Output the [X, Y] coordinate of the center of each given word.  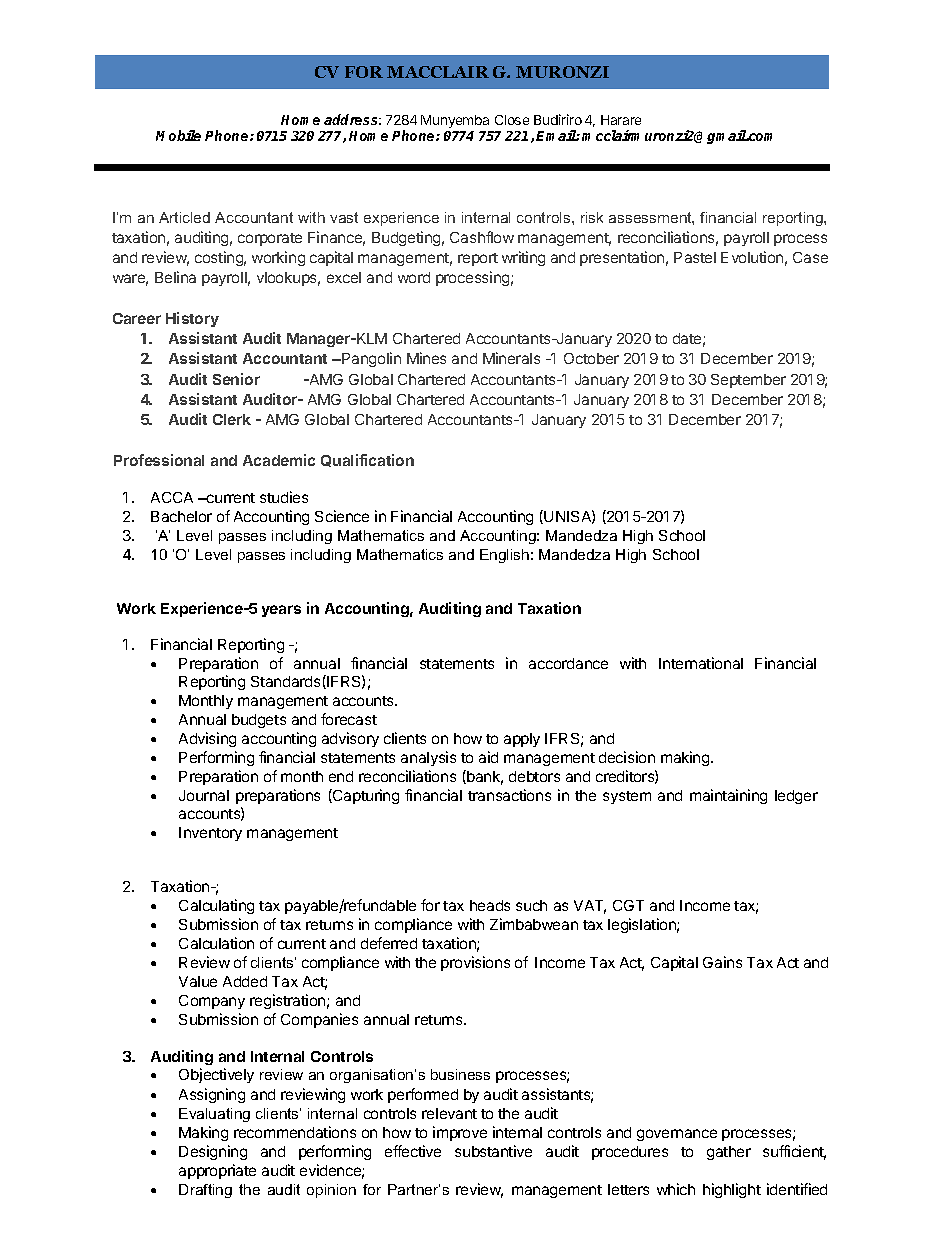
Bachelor [181, 516]
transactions [509, 795]
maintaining [728, 796]
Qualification [367, 460]
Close [512, 120]
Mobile [178, 135]
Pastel [695, 257]
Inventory [210, 834]
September [748, 381]
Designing [213, 1152]
